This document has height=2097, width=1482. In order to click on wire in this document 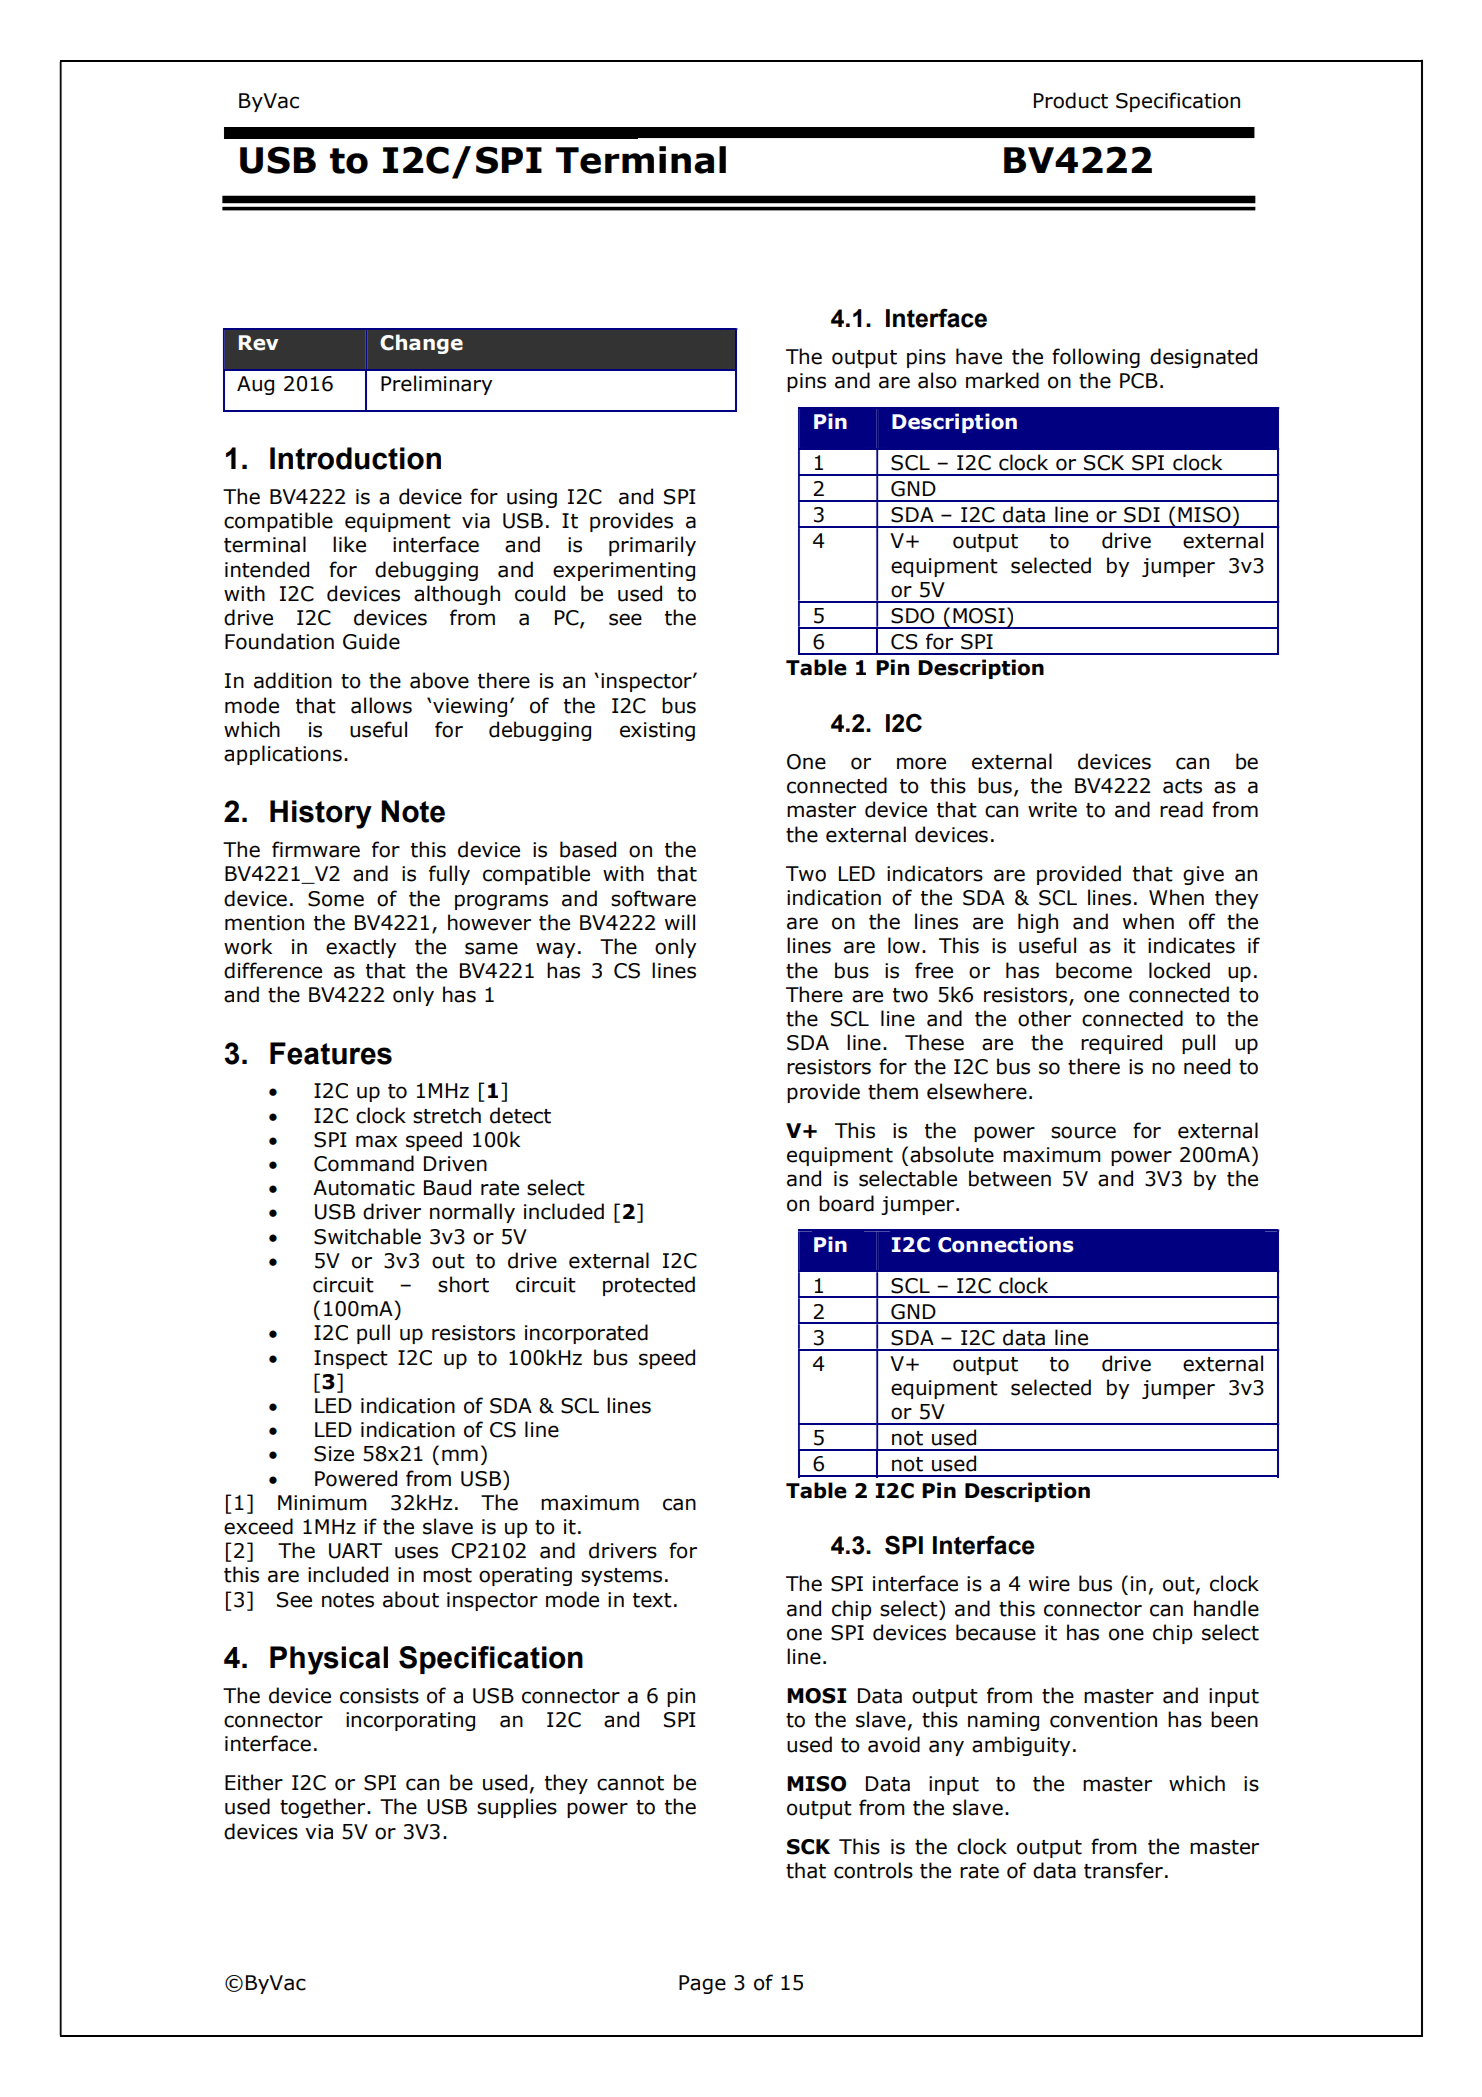, I will do `click(1049, 1584)`.
